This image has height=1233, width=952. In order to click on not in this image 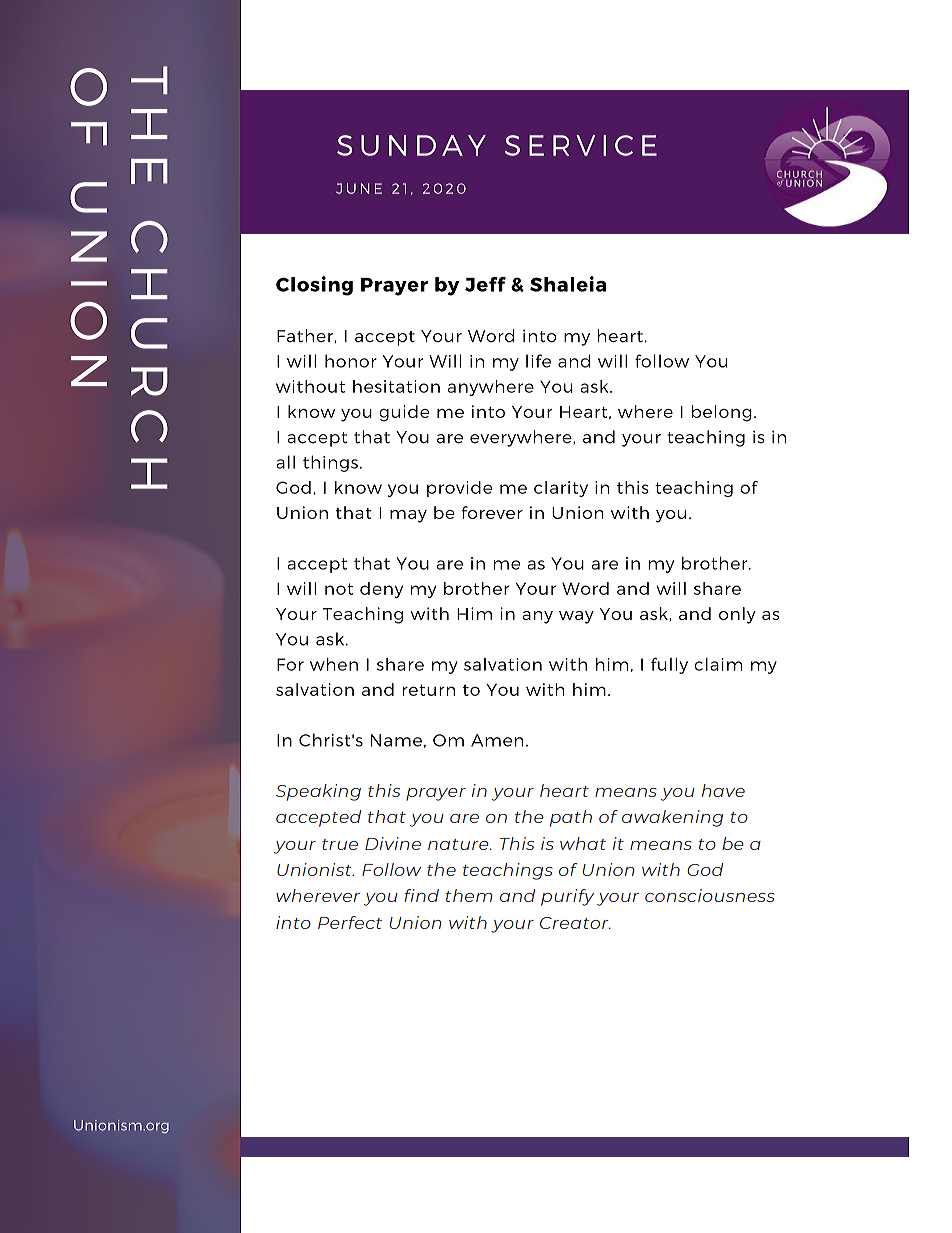, I will do `click(339, 589)`.
